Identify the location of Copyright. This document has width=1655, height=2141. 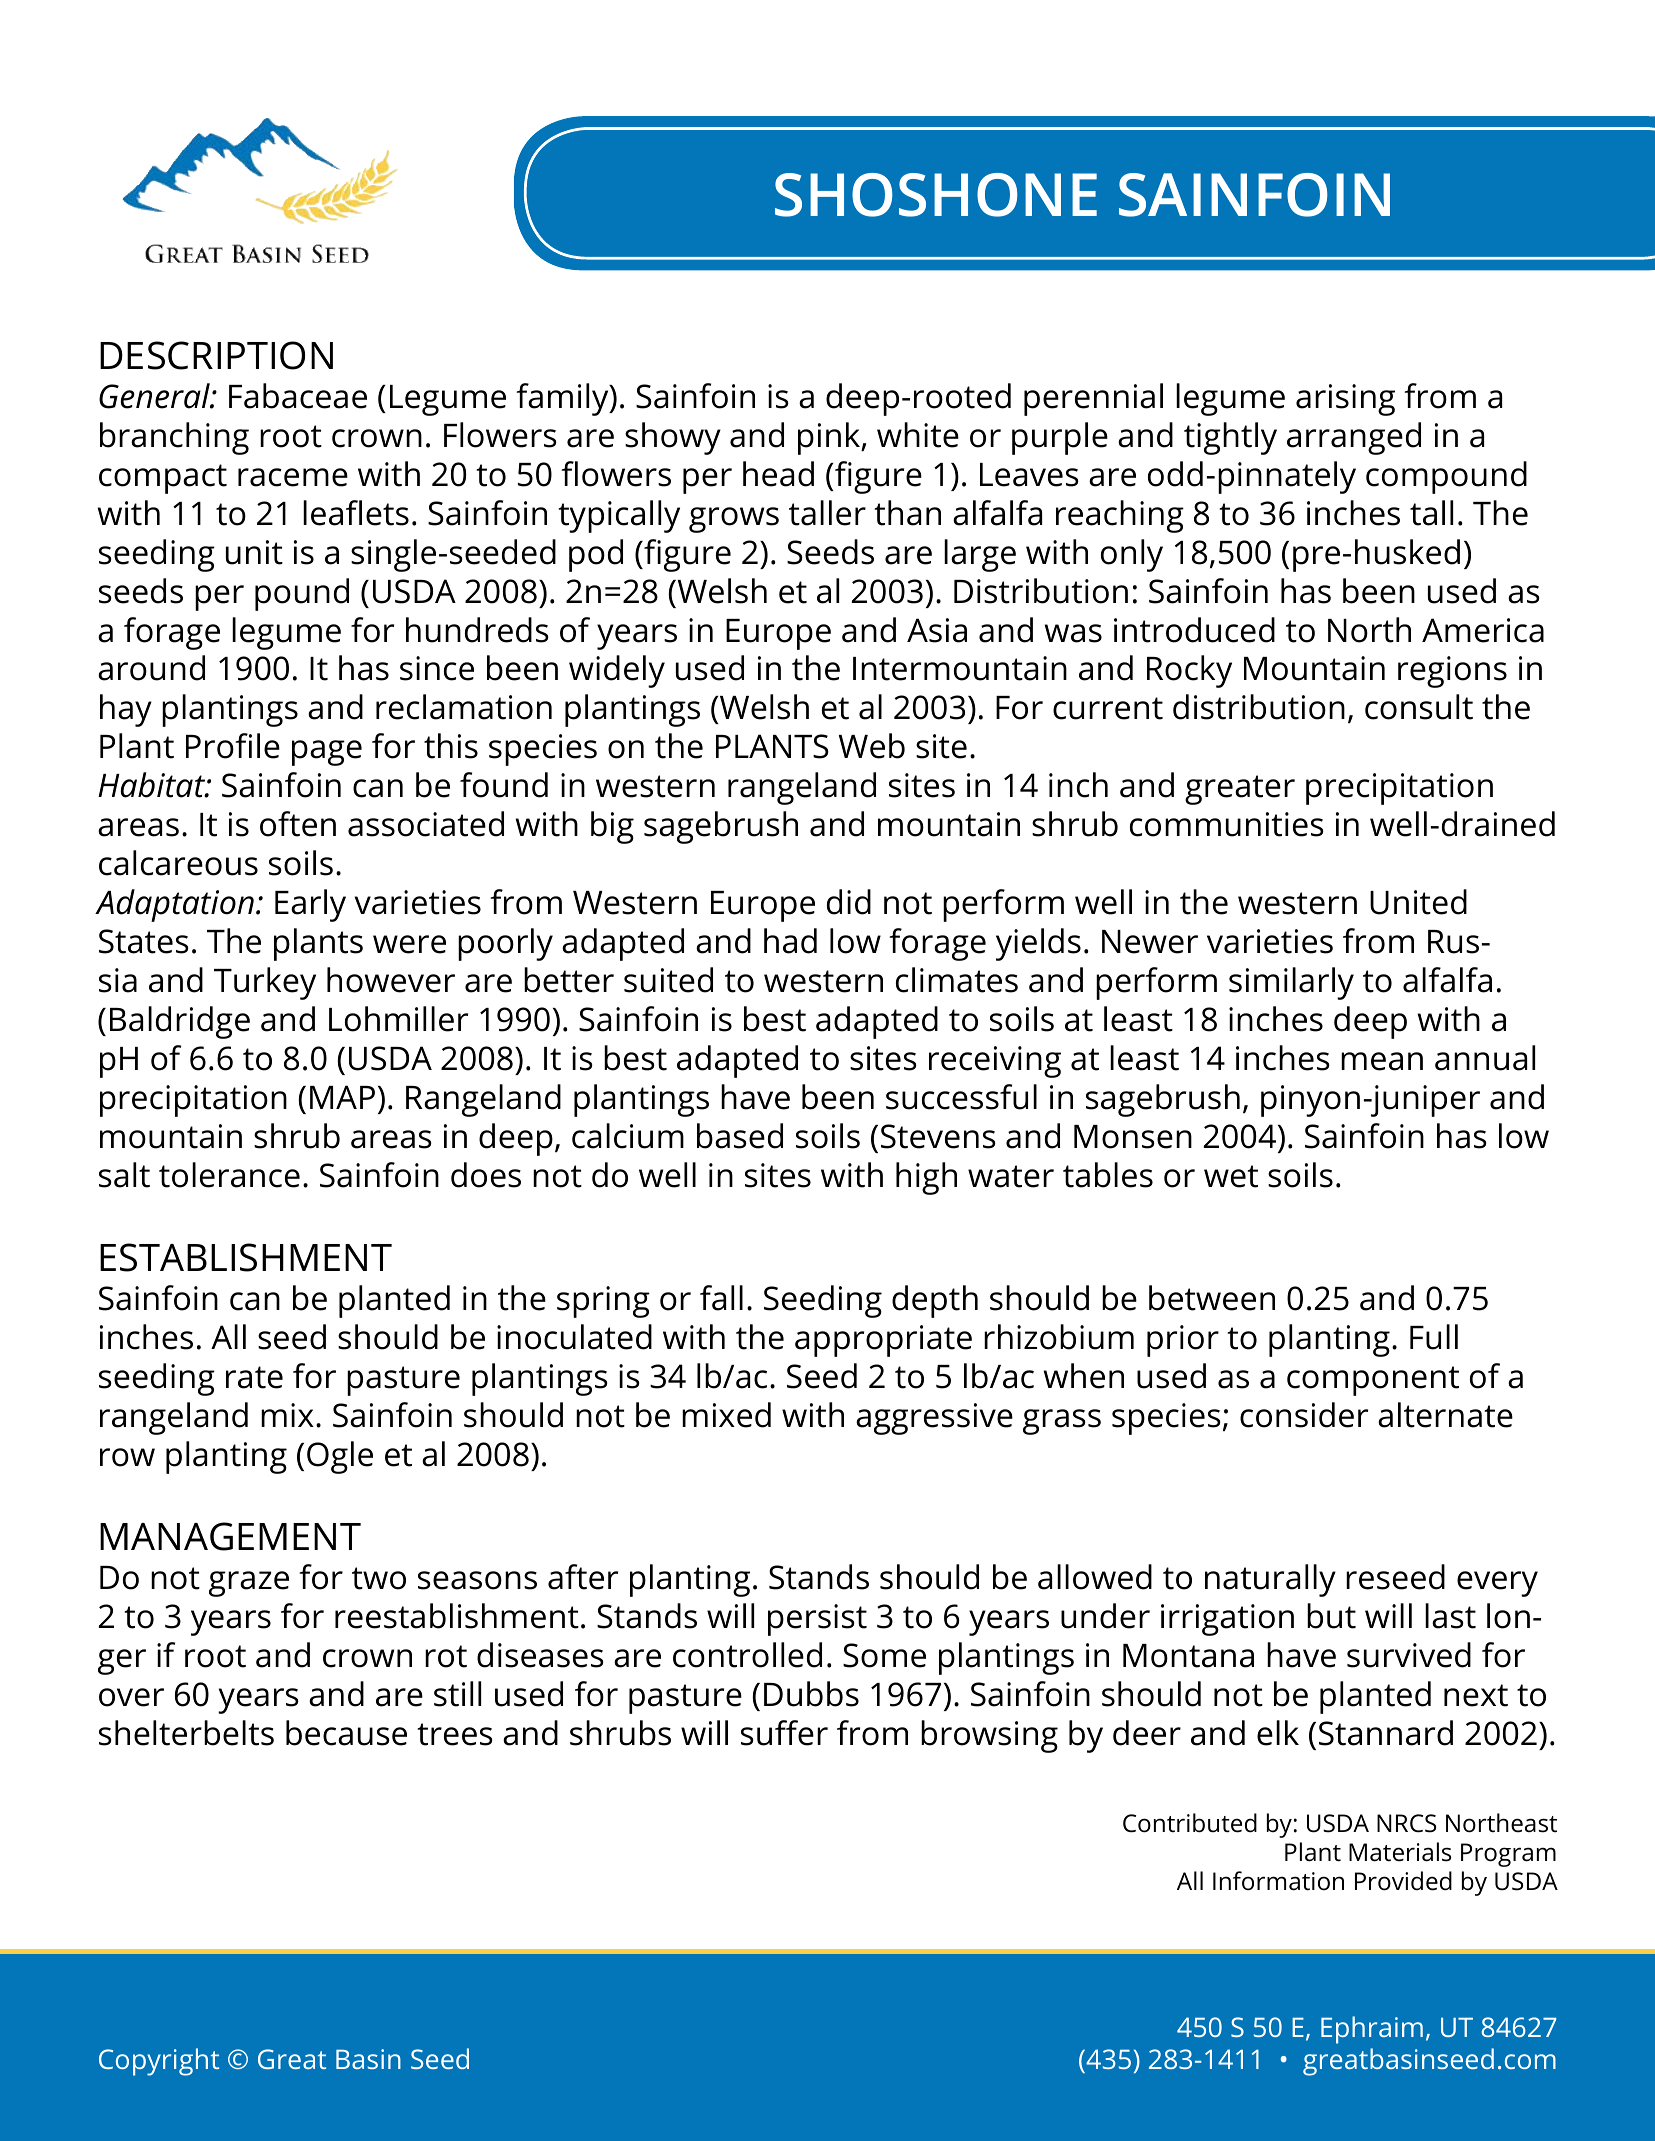
(159, 2062).
